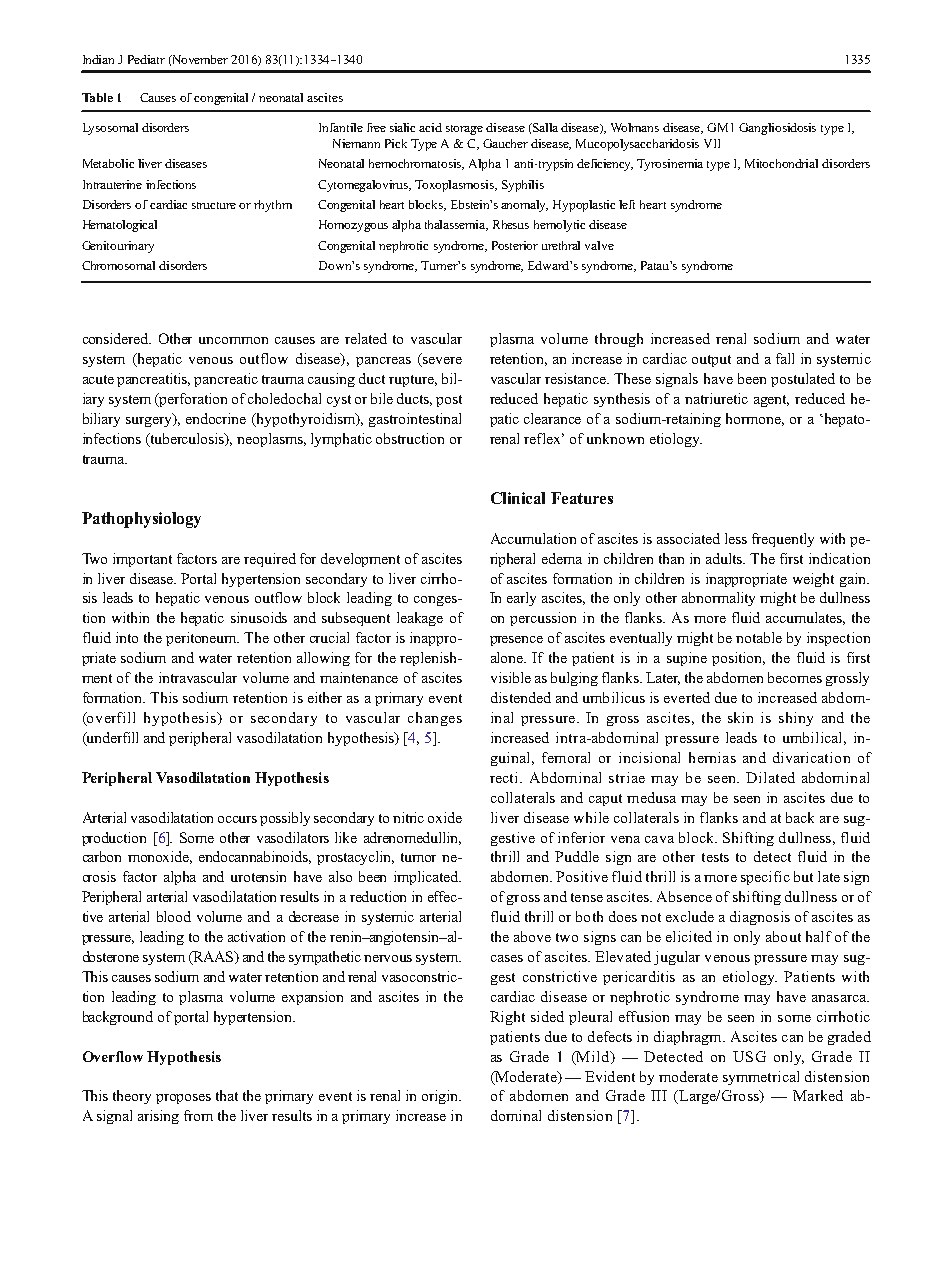  What do you see at coordinates (418, 857) in the screenshot?
I see `tumor` at bounding box center [418, 857].
